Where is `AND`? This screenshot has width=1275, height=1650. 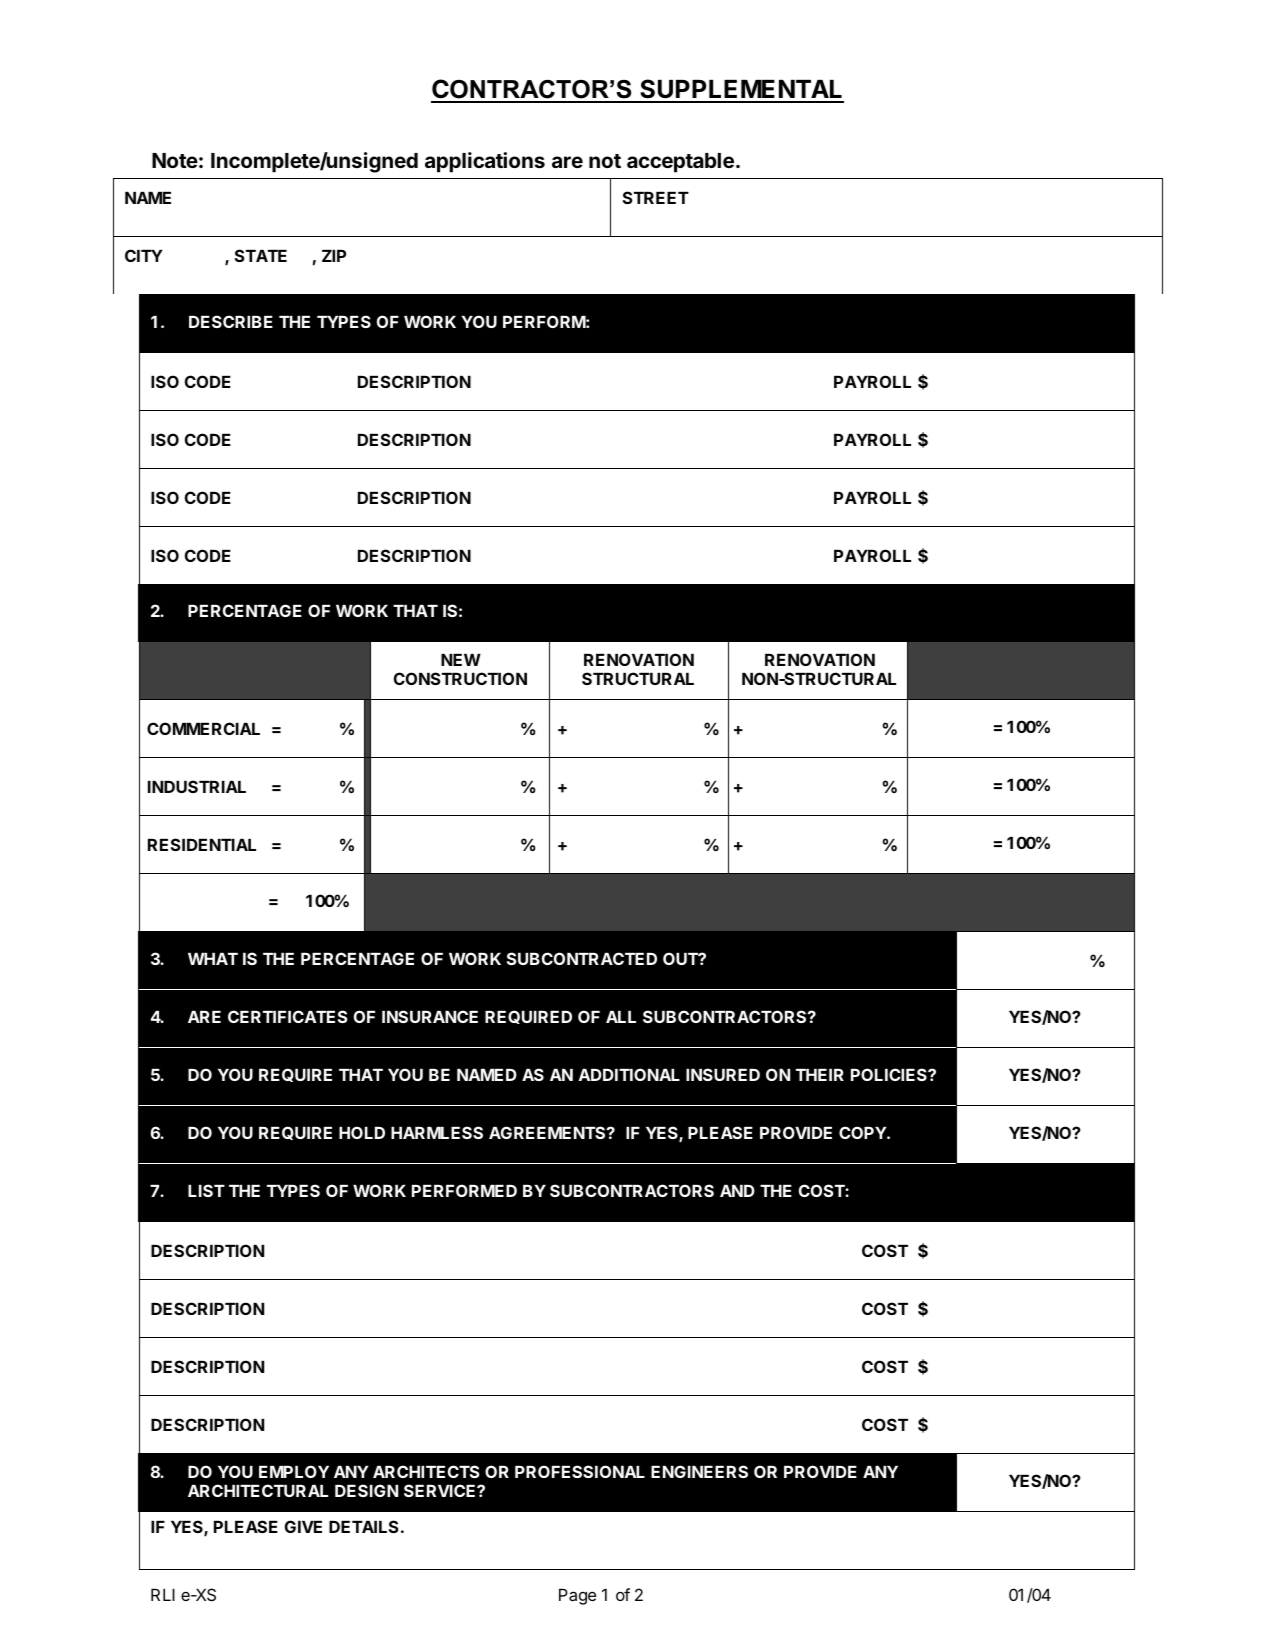 AND is located at coordinates (737, 1191).
